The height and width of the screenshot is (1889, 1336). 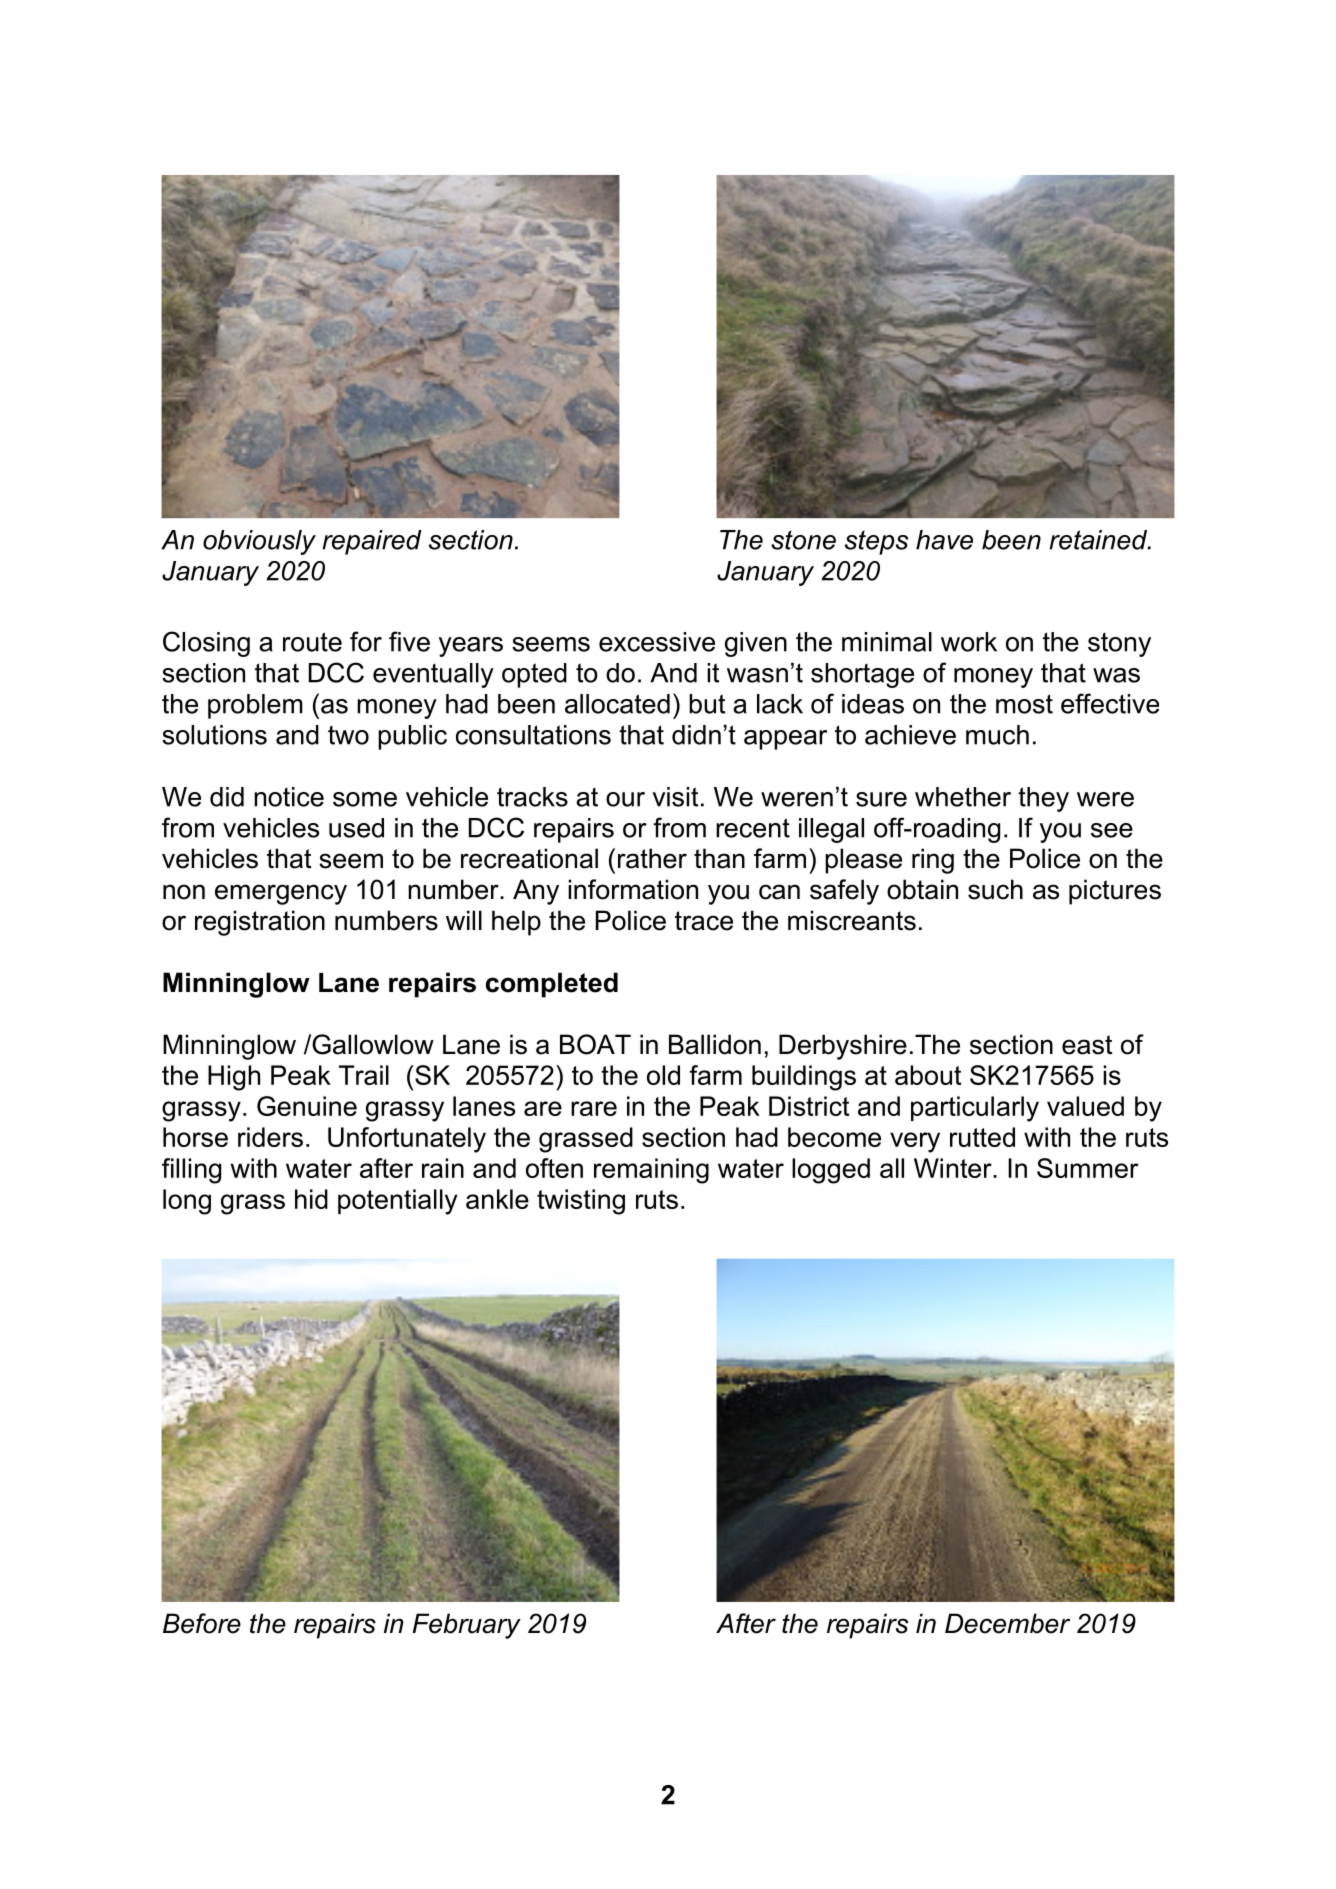 What do you see at coordinates (657, 642) in the screenshot?
I see `excessive` at bounding box center [657, 642].
